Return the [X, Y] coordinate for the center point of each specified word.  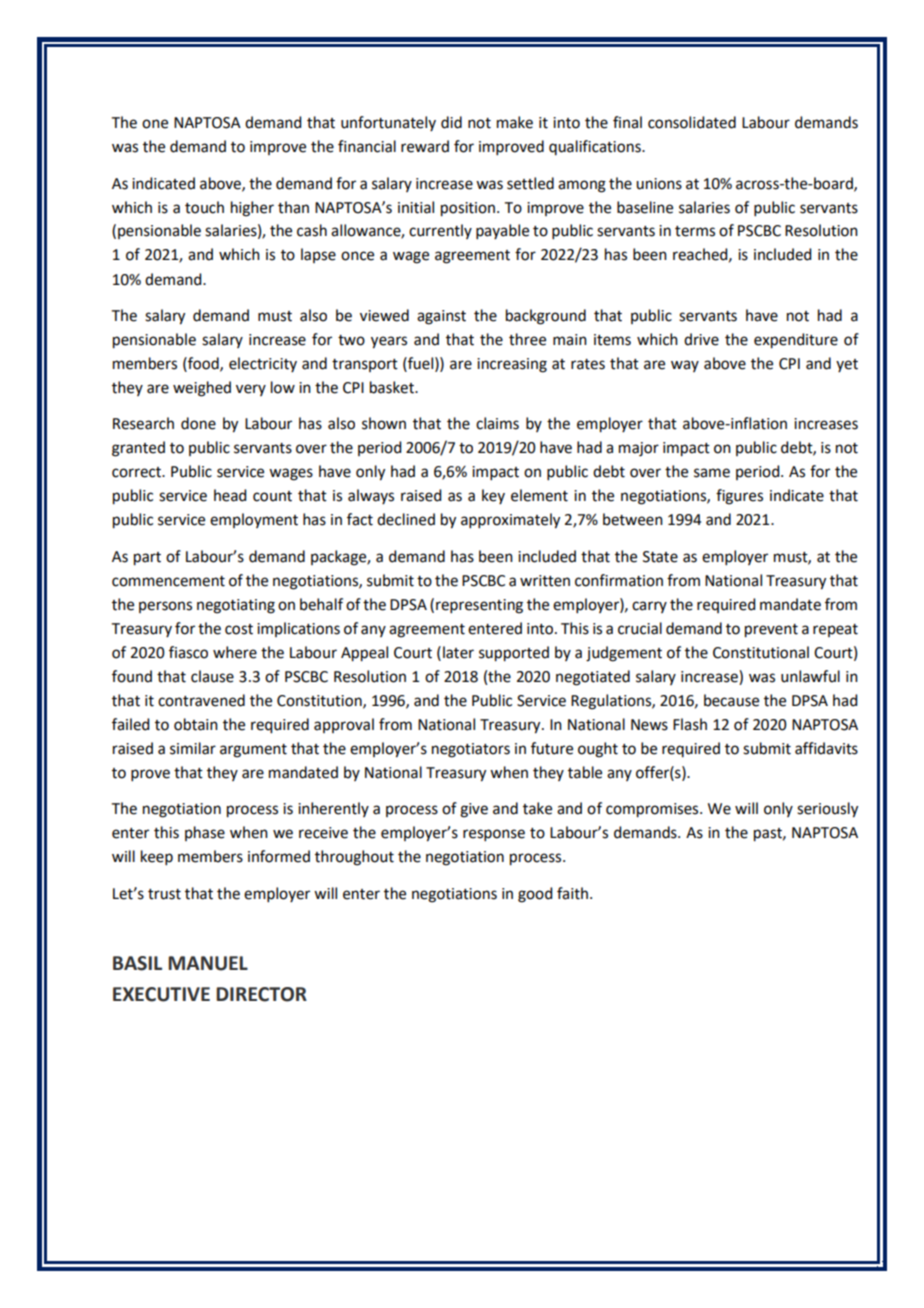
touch [204, 207]
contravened [201, 700]
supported [514, 654]
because [731, 700]
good [535, 895]
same [712, 473]
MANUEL [208, 963]
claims [497, 423]
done [198, 423]
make [515, 122]
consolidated [692, 122]
